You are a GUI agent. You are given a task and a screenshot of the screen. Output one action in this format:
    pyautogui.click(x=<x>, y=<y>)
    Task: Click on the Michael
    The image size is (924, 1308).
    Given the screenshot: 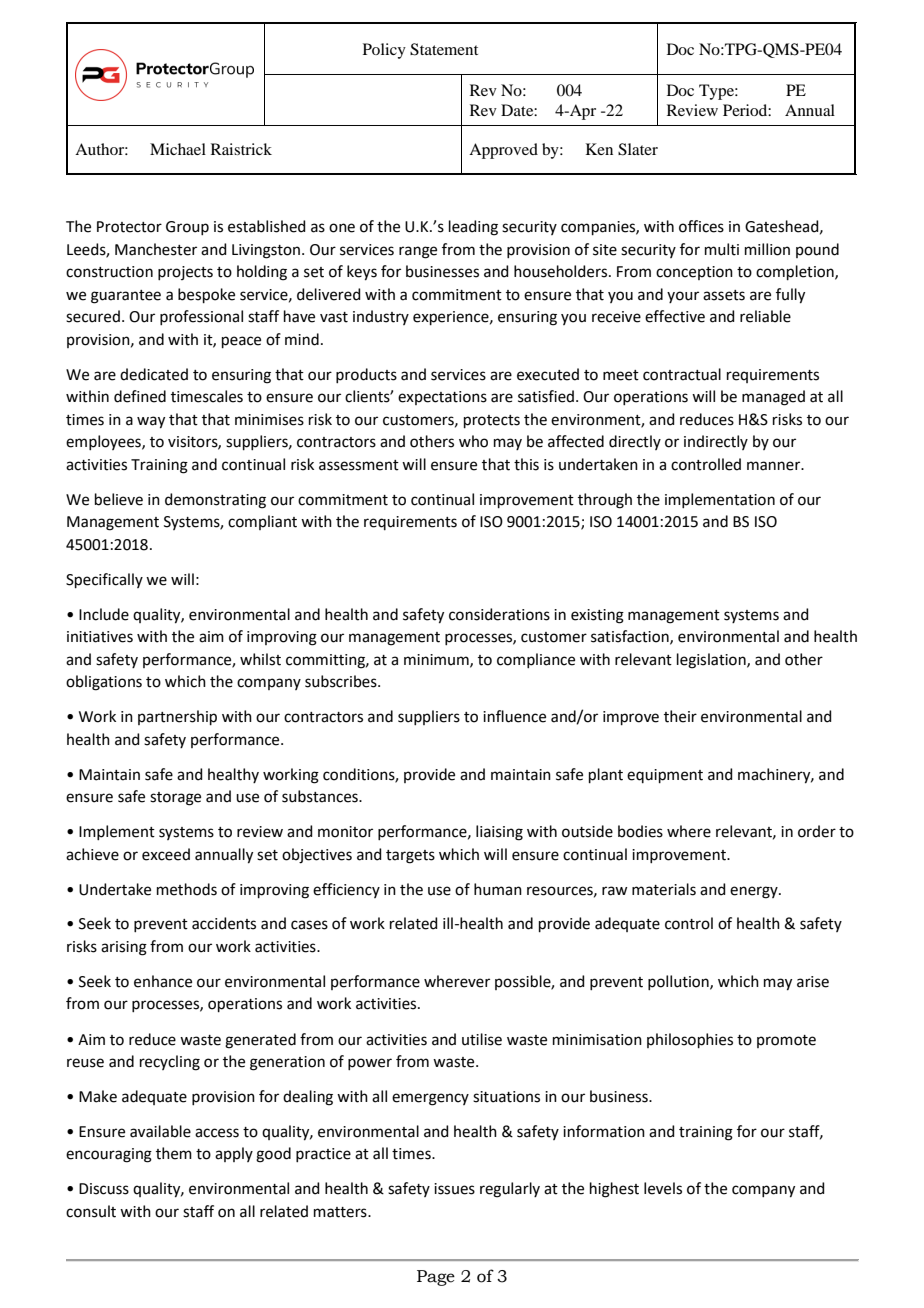 What is the action you would take?
    pyautogui.click(x=178, y=149)
